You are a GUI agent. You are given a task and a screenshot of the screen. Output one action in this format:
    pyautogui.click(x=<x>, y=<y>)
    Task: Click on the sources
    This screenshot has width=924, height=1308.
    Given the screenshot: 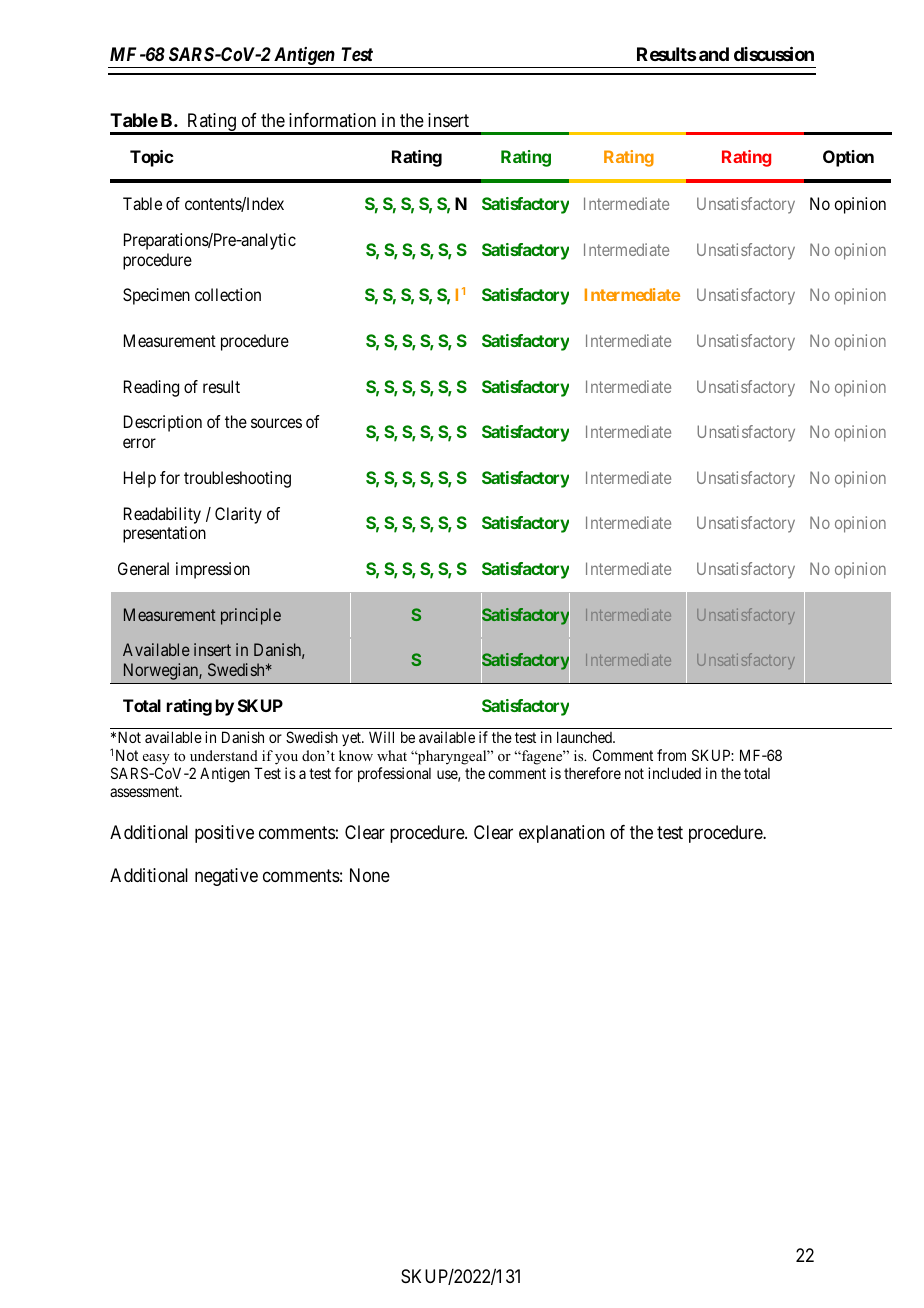 What is the action you would take?
    pyautogui.click(x=276, y=423)
